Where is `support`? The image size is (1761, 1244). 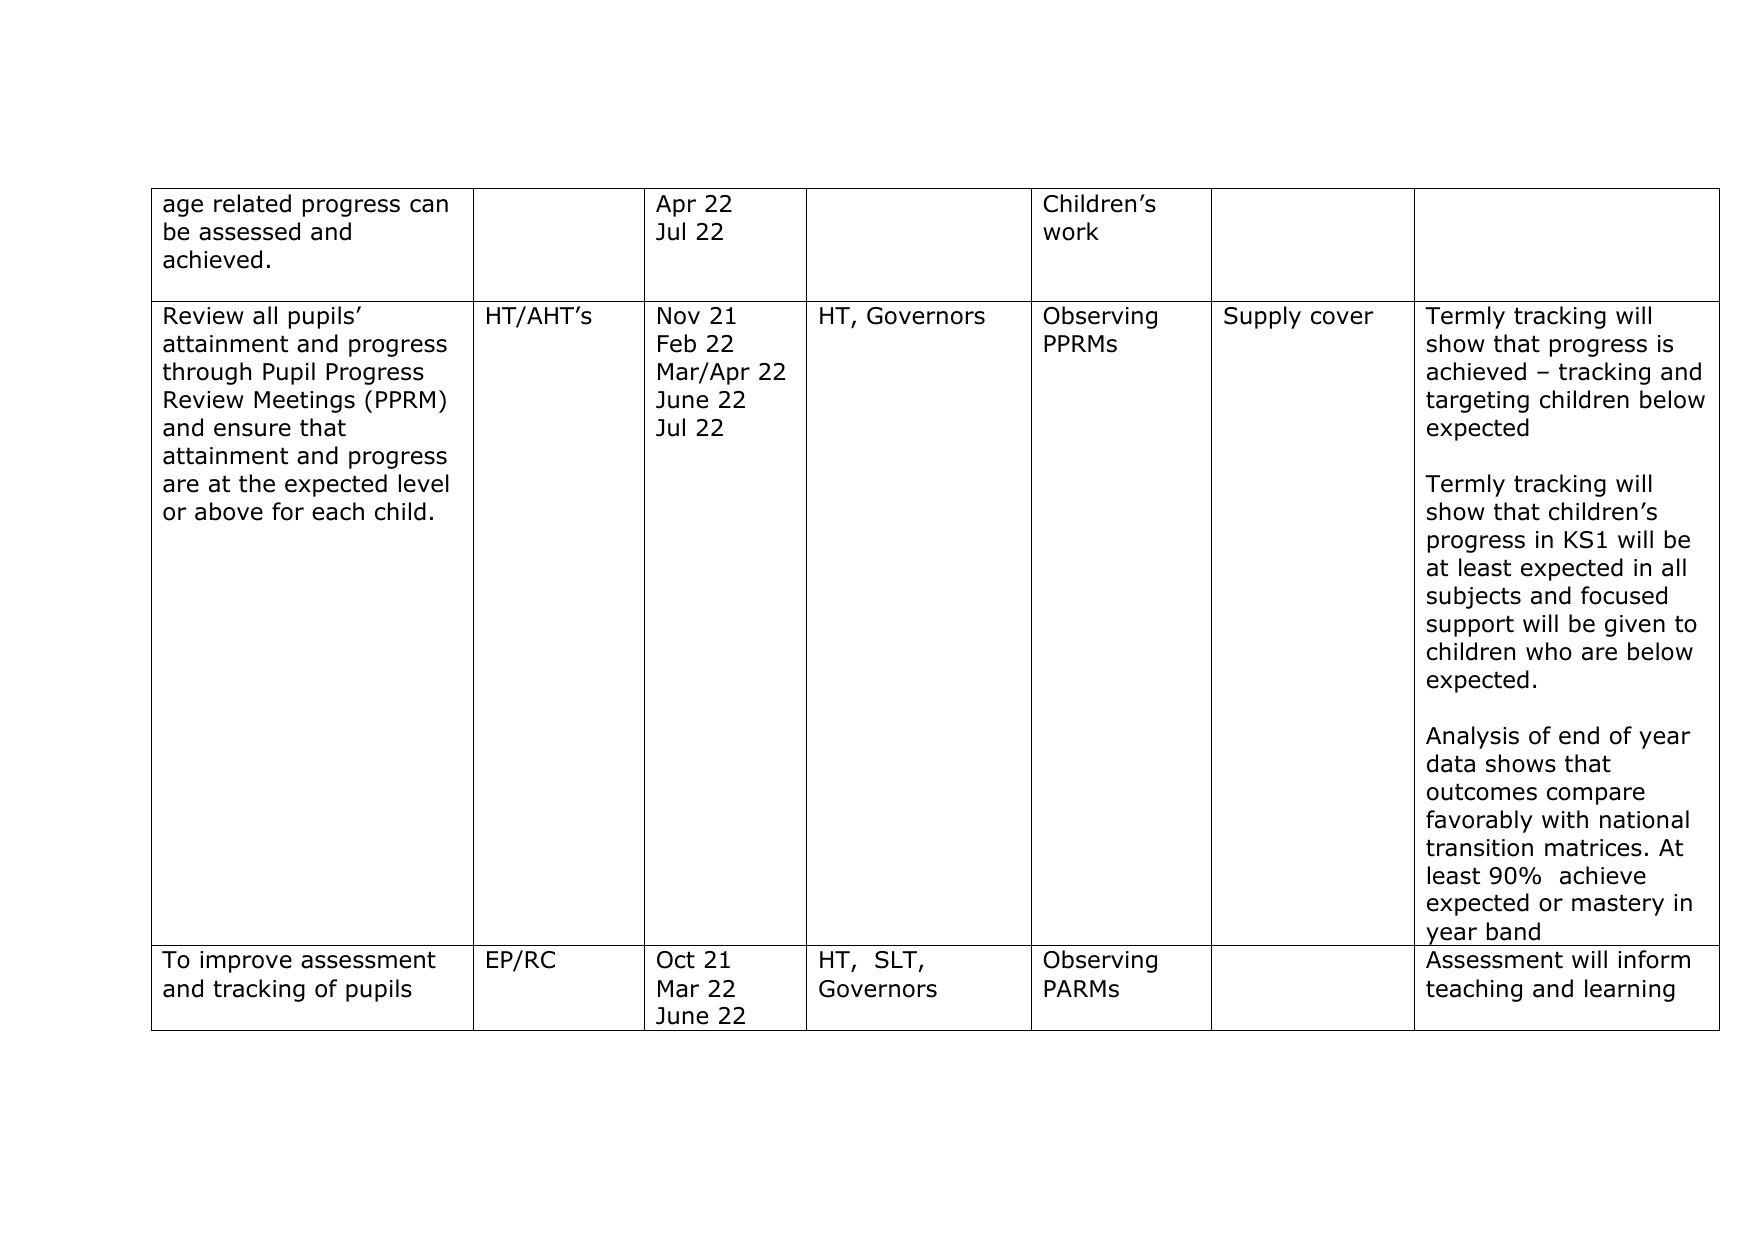 support is located at coordinates (1470, 626).
